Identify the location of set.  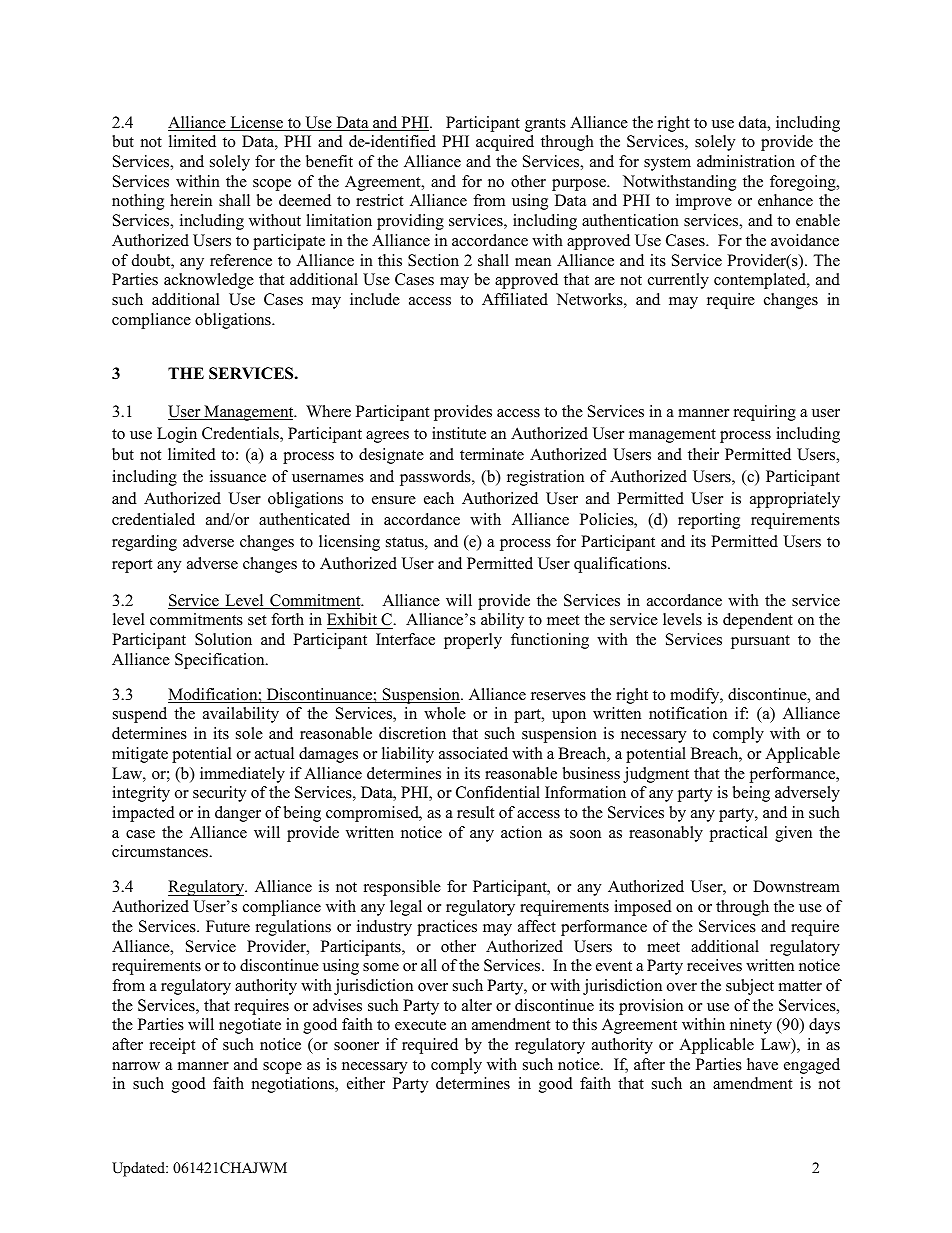
(257, 620).
